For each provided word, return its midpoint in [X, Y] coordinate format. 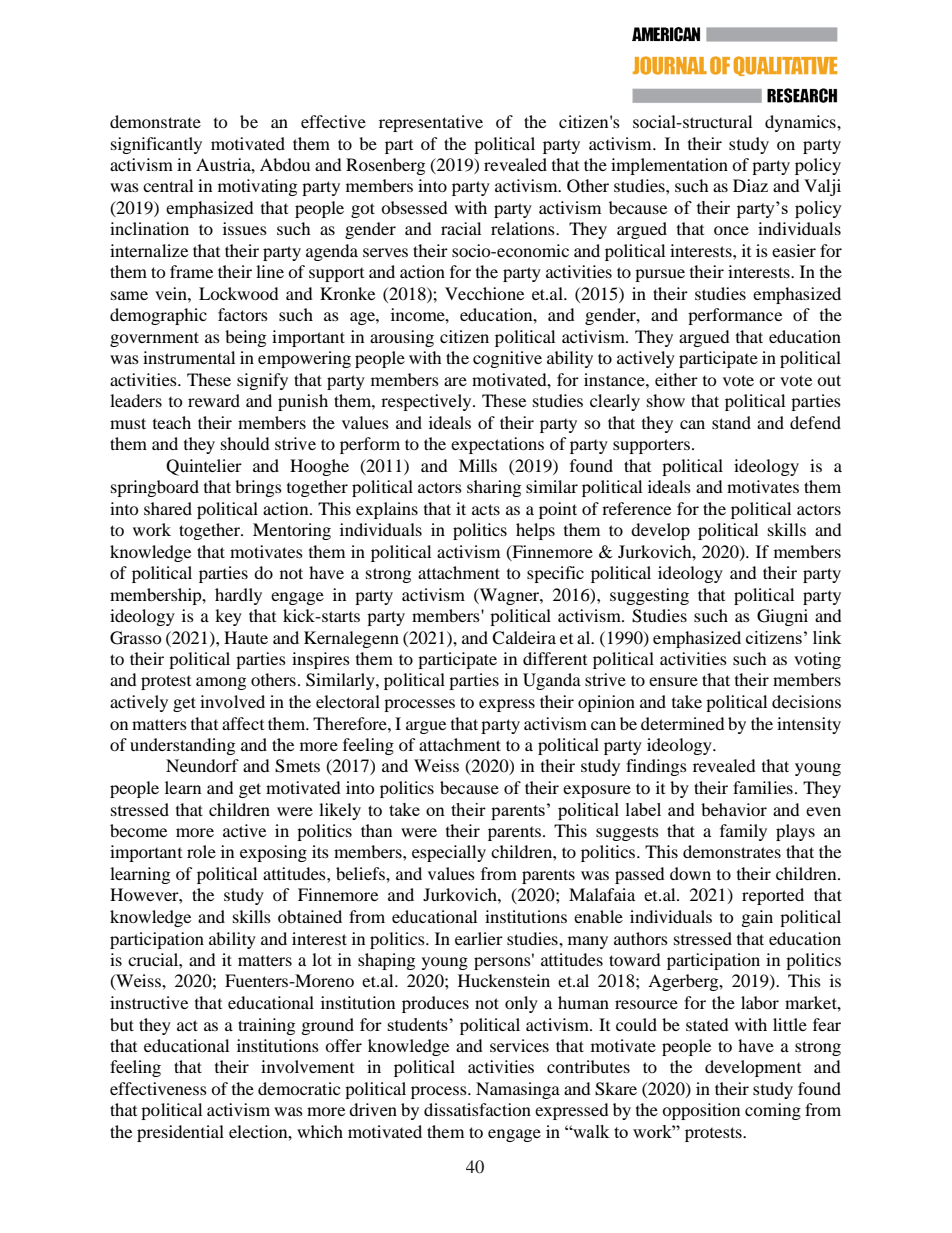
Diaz [750, 185]
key [228, 617]
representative [431, 123]
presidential [180, 1133]
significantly [156, 145]
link [827, 637]
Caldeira [524, 638]
